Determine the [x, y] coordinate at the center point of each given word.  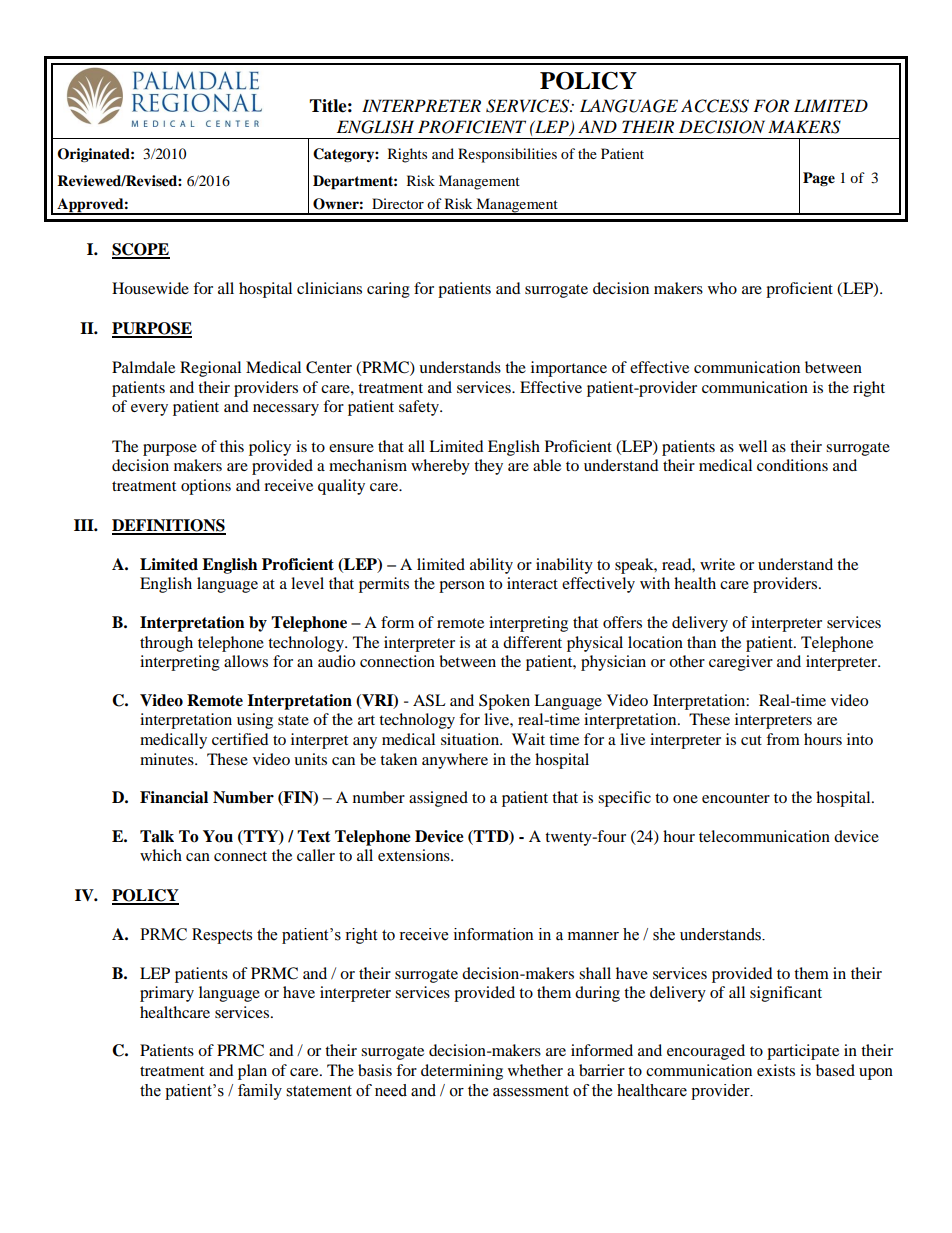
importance [569, 369]
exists [776, 1070]
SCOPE [141, 250]
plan [252, 1072]
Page [819, 179]
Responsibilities [507, 155]
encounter [736, 798]
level [307, 583]
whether [535, 1070]
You [218, 836]
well [753, 446]
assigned [438, 799]
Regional [210, 369]
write [717, 564]
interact [532, 583]
